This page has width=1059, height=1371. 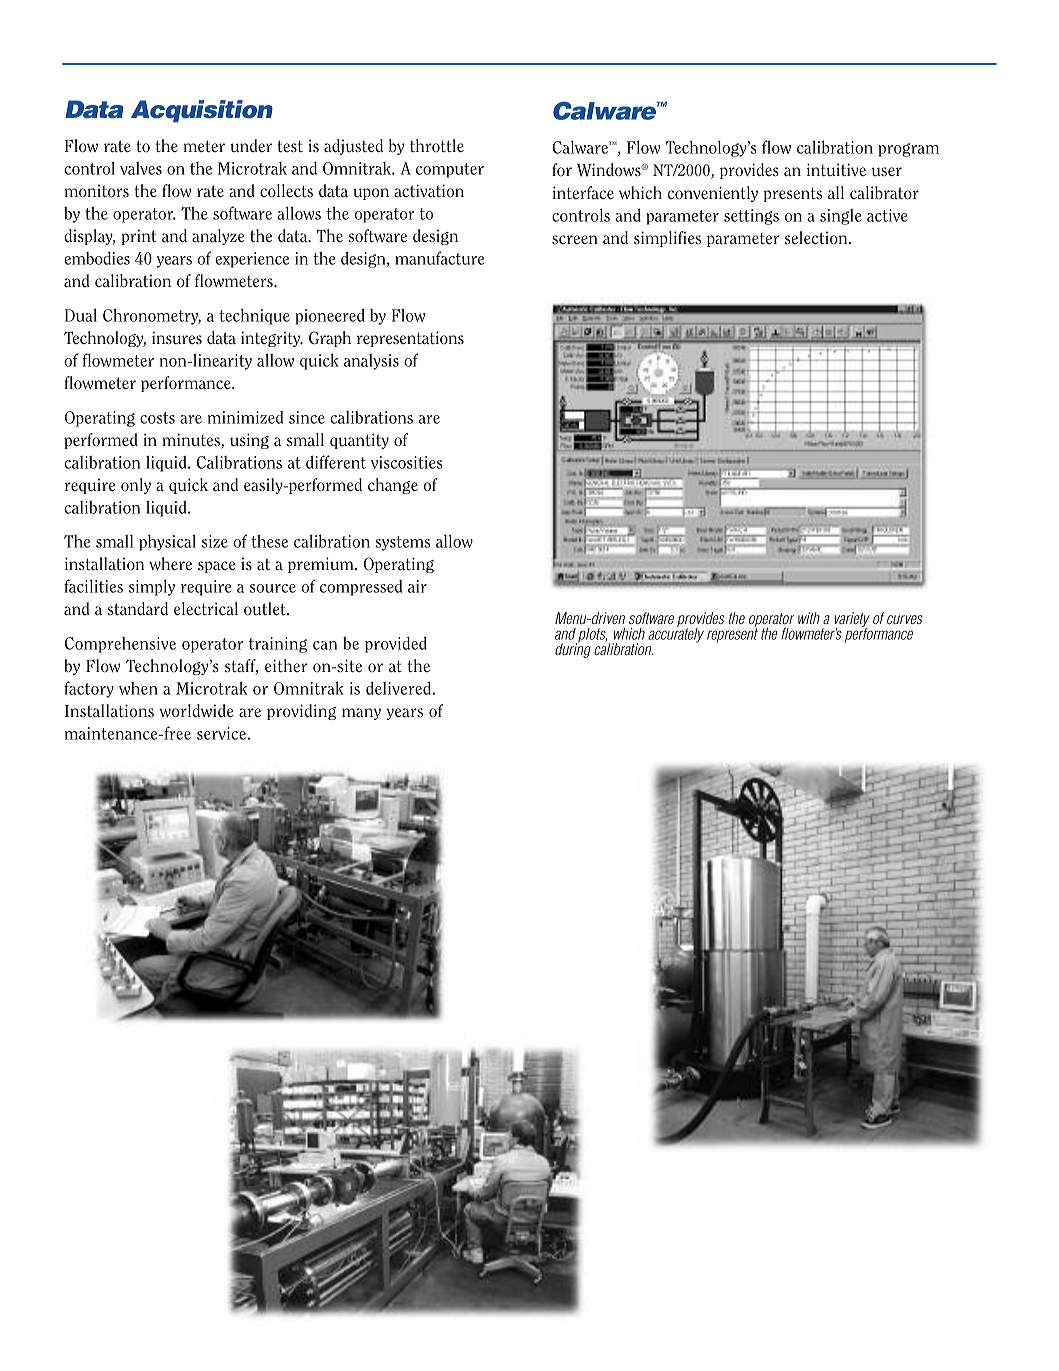 What do you see at coordinates (196, 711) in the page?
I see `worldwide` at bounding box center [196, 711].
